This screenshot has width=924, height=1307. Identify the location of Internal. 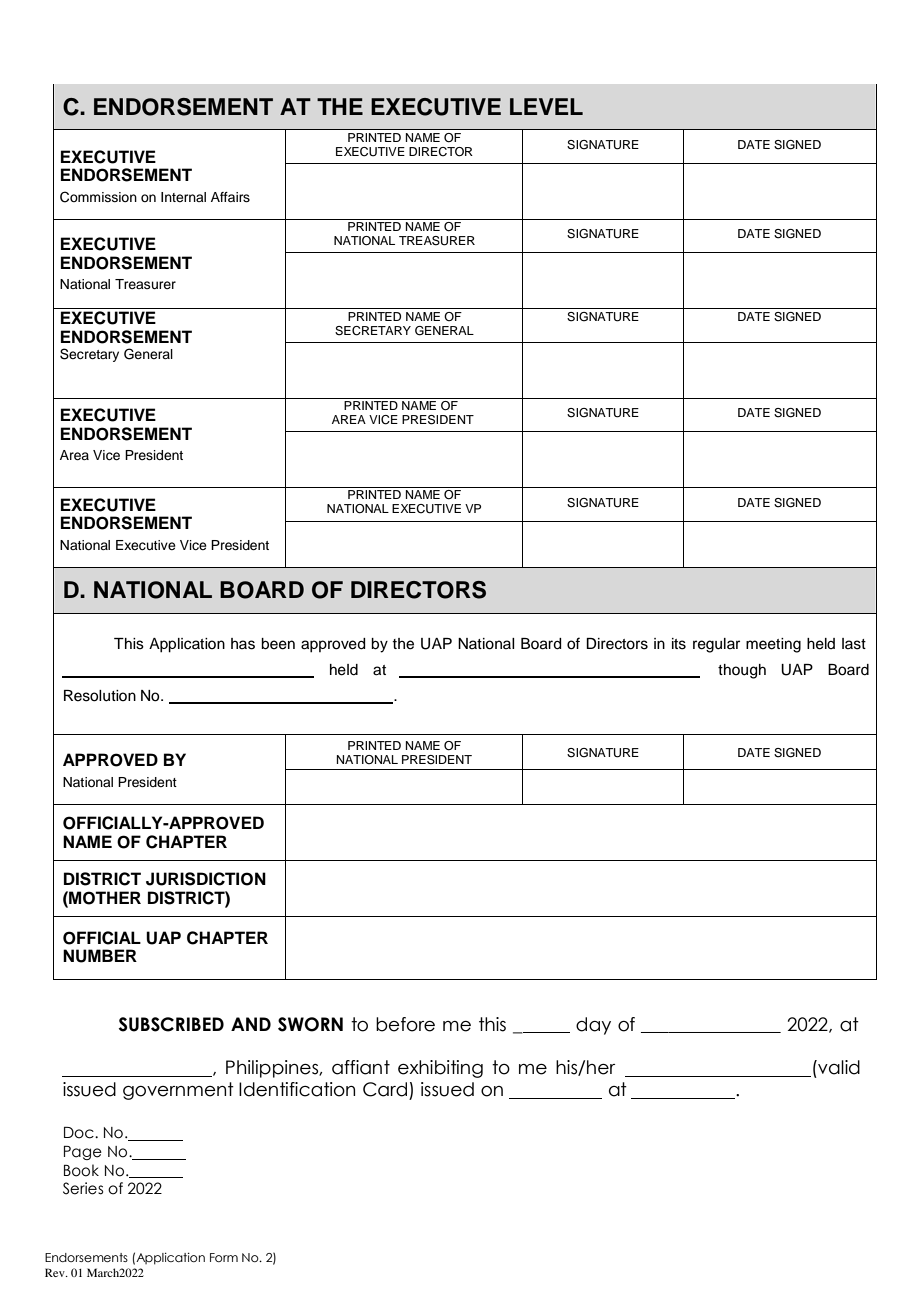
(183, 197).
